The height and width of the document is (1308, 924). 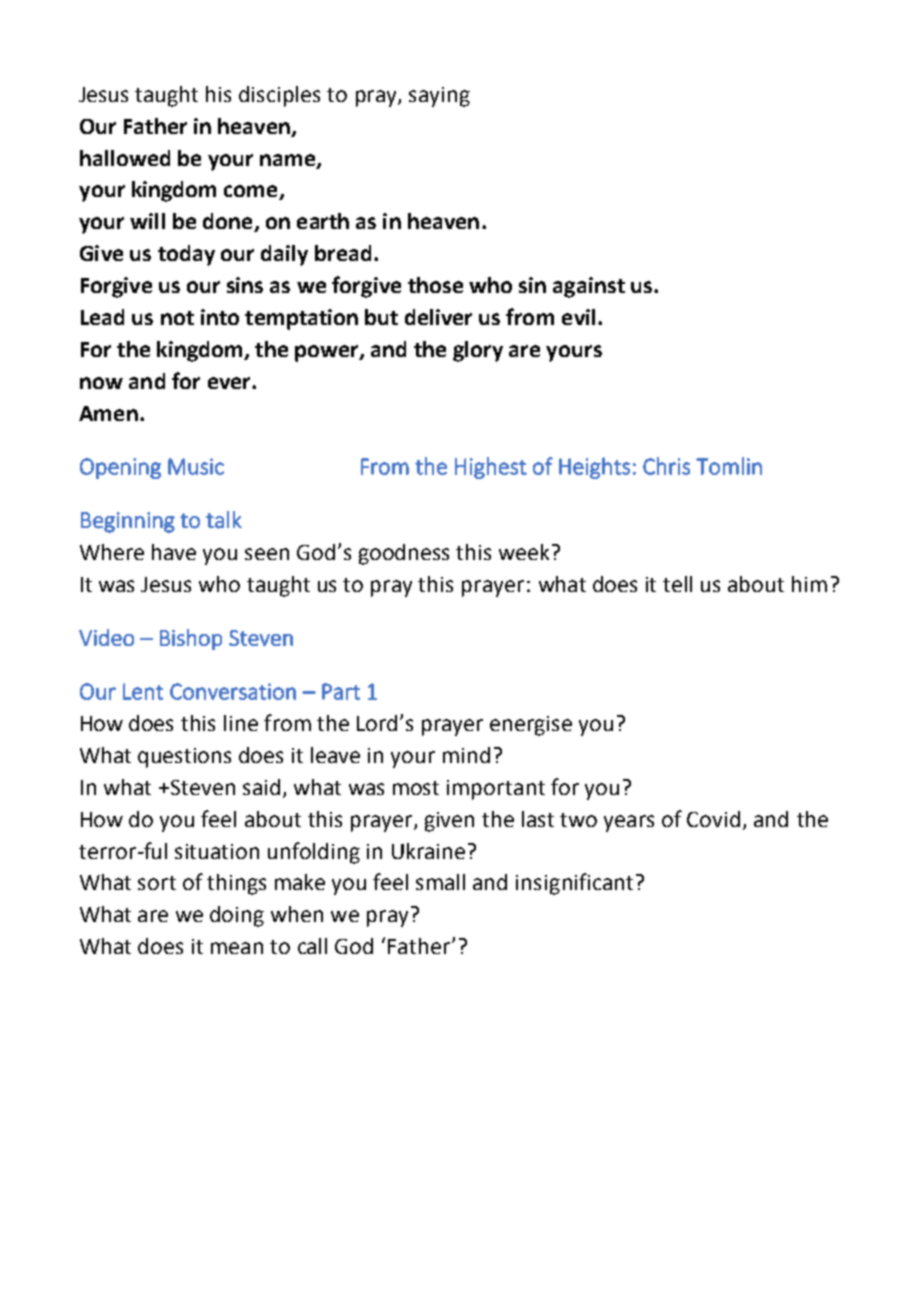 What do you see at coordinates (466, 755) in the document?
I see `mind` at bounding box center [466, 755].
